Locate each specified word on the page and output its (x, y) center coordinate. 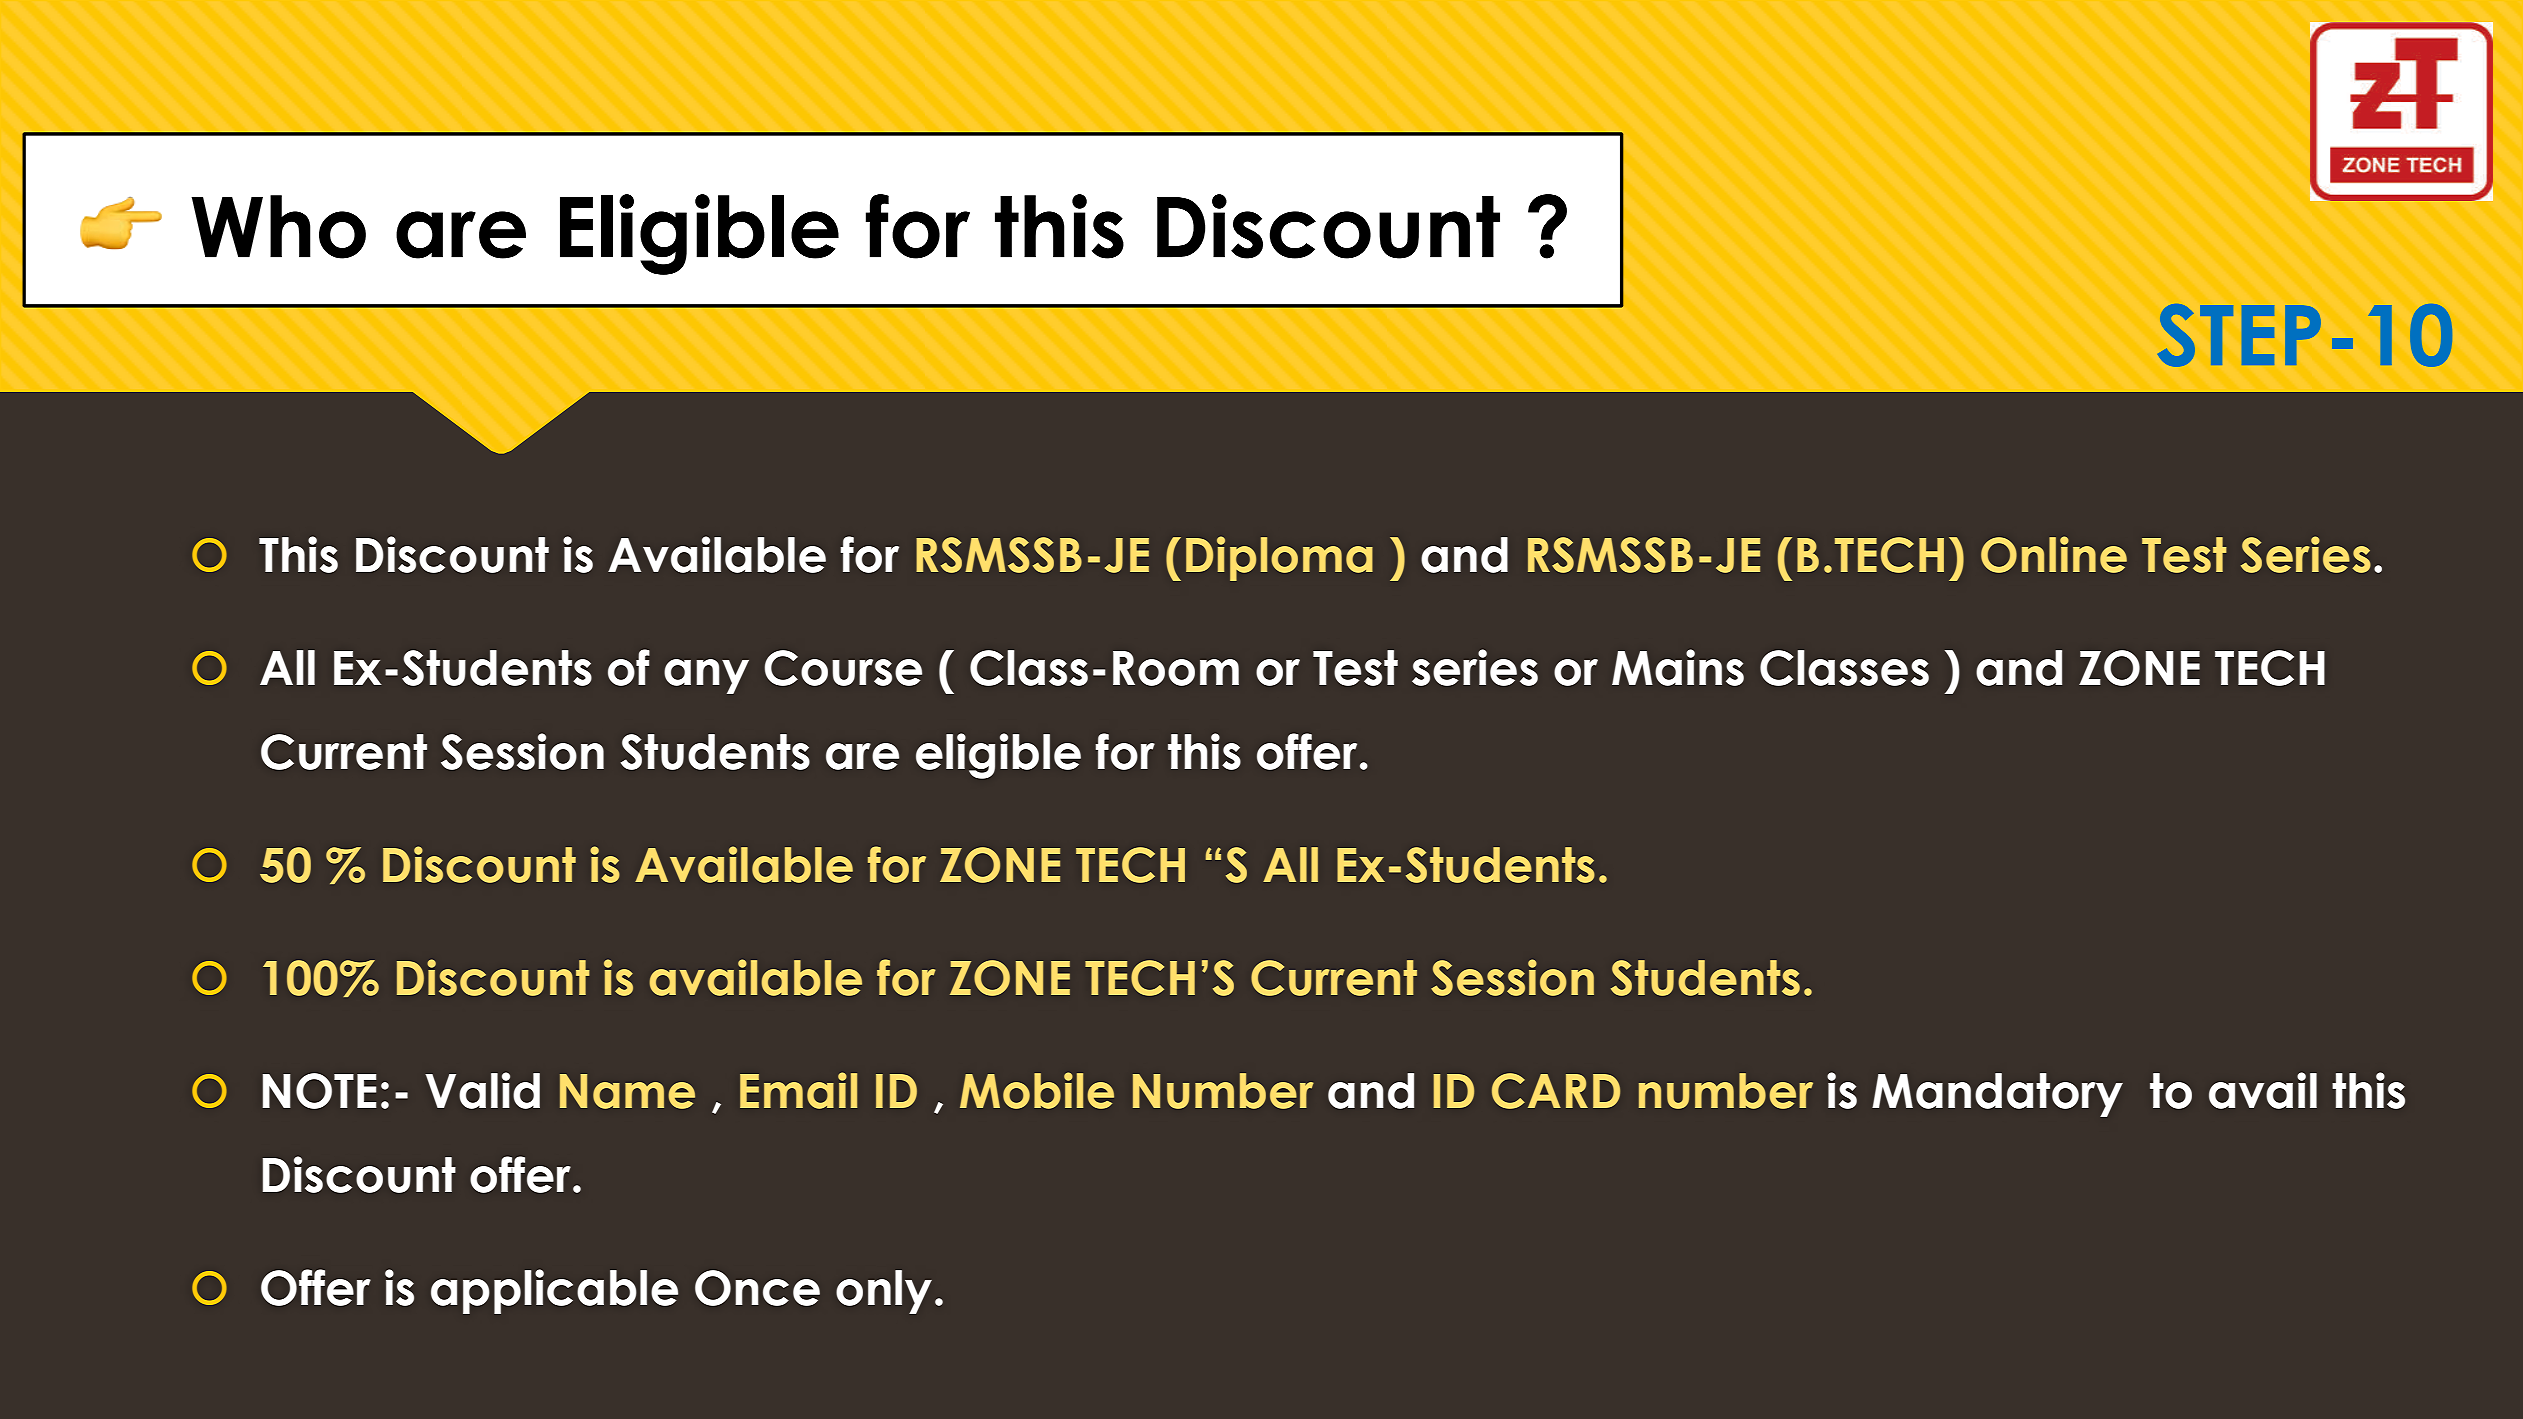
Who (278, 227)
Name (627, 1091)
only (884, 1292)
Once (757, 1288)
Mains (1678, 667)
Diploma (1279, 558)
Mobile (1037, 1090)
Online (2054, 554)
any (706, 676)
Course (843, 668)
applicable (554, 1291)
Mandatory (1997, 1095)
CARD (1556, 1091)
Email (798, 1090)
